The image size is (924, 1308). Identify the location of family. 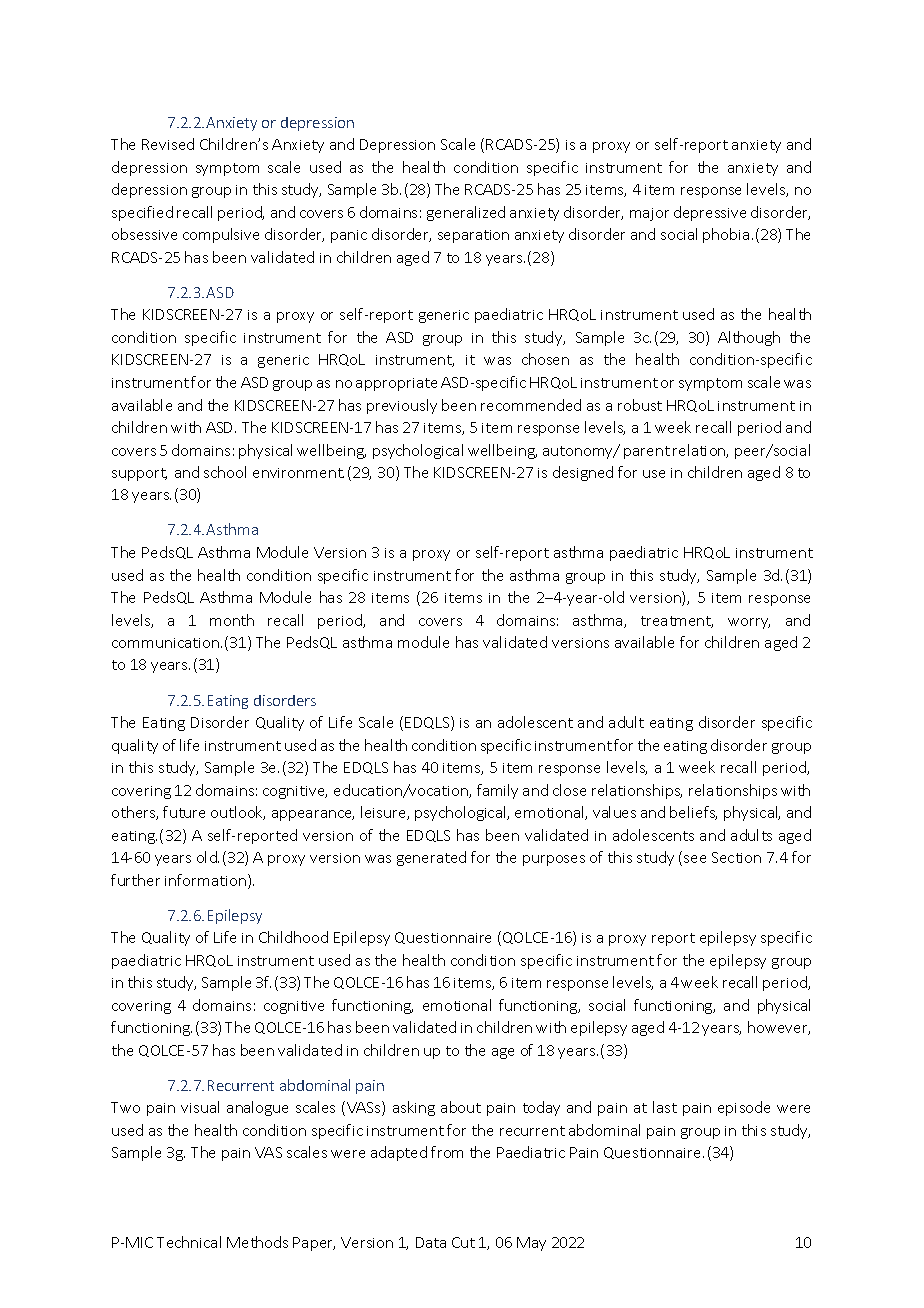
(497, 791).
